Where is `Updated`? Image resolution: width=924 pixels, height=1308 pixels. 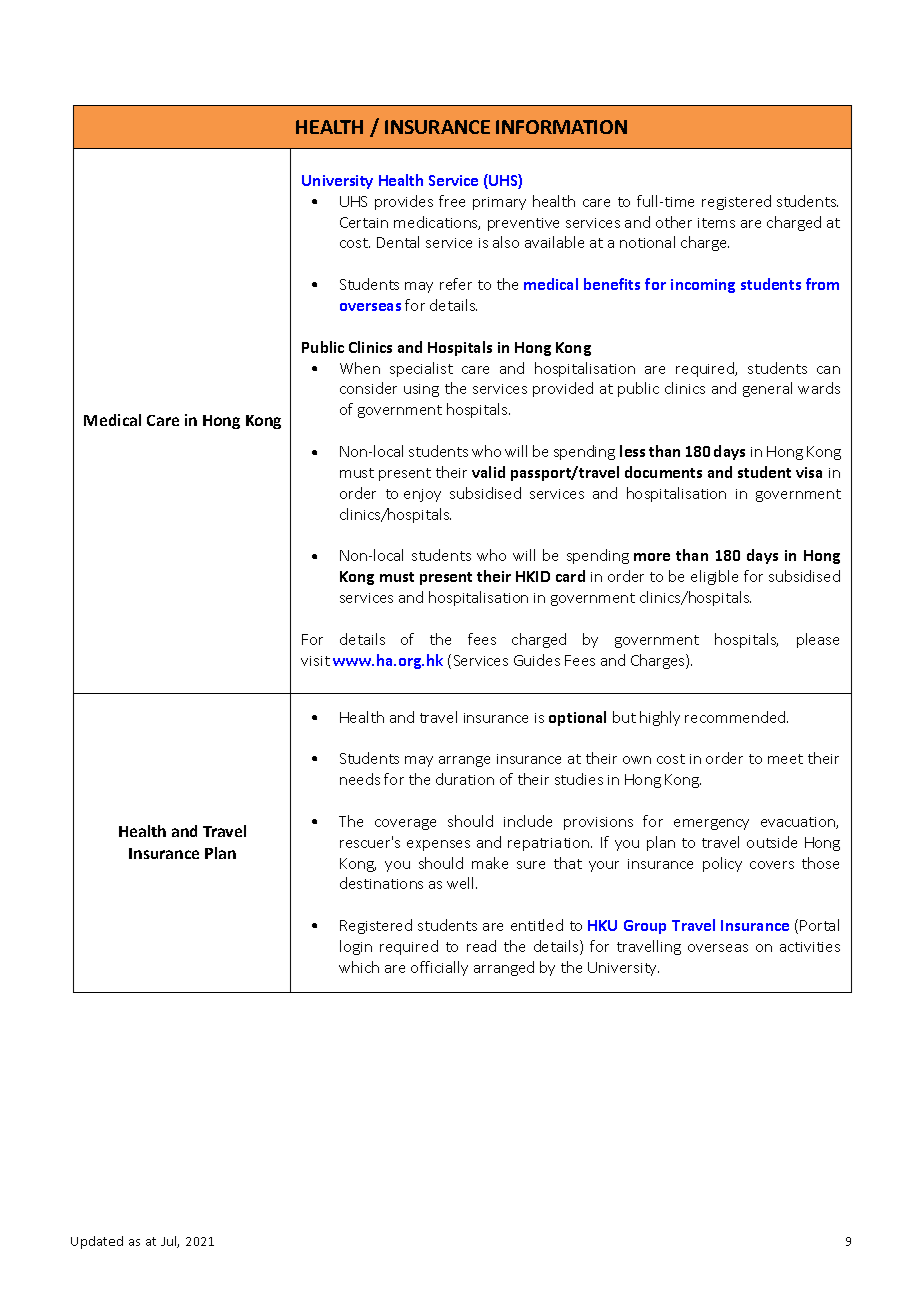
Updated is located at coordinates (97, 1242).
